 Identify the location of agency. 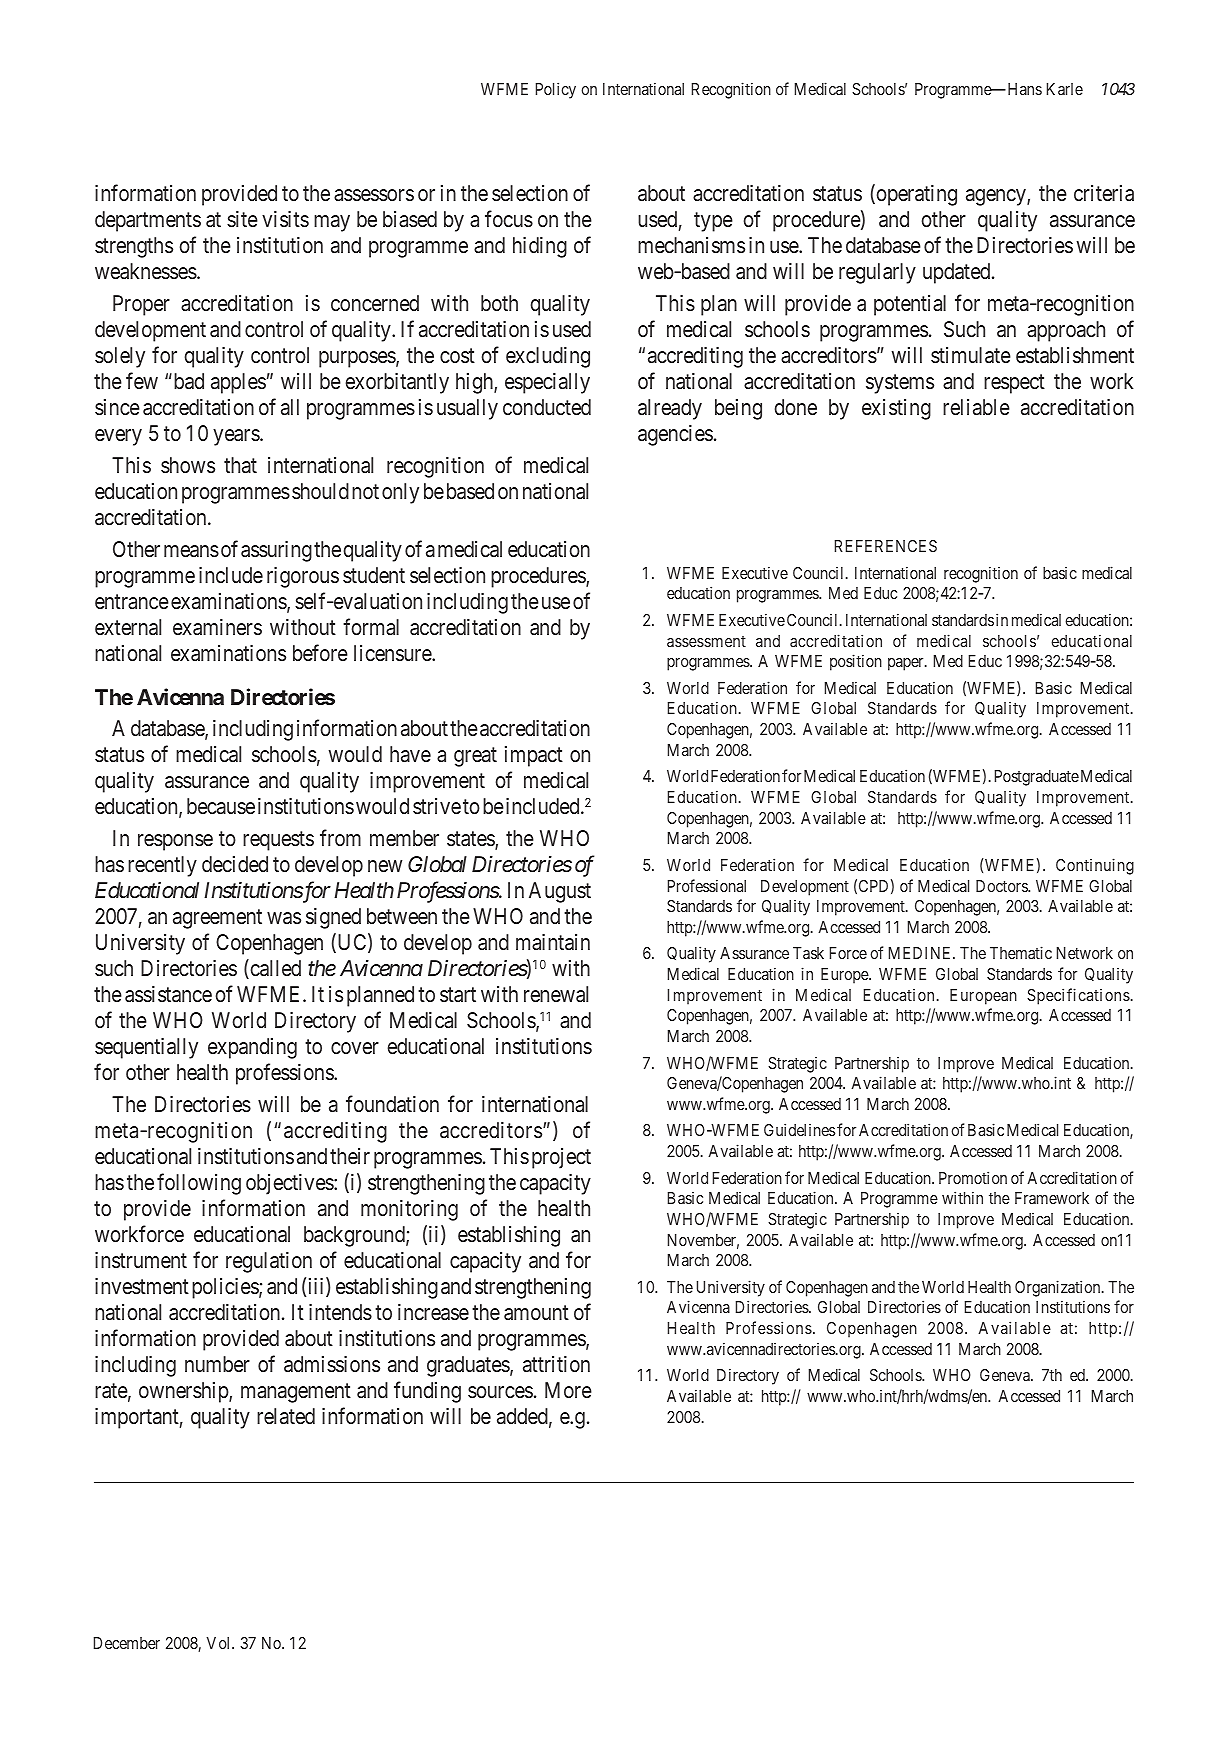
(997, 197).
